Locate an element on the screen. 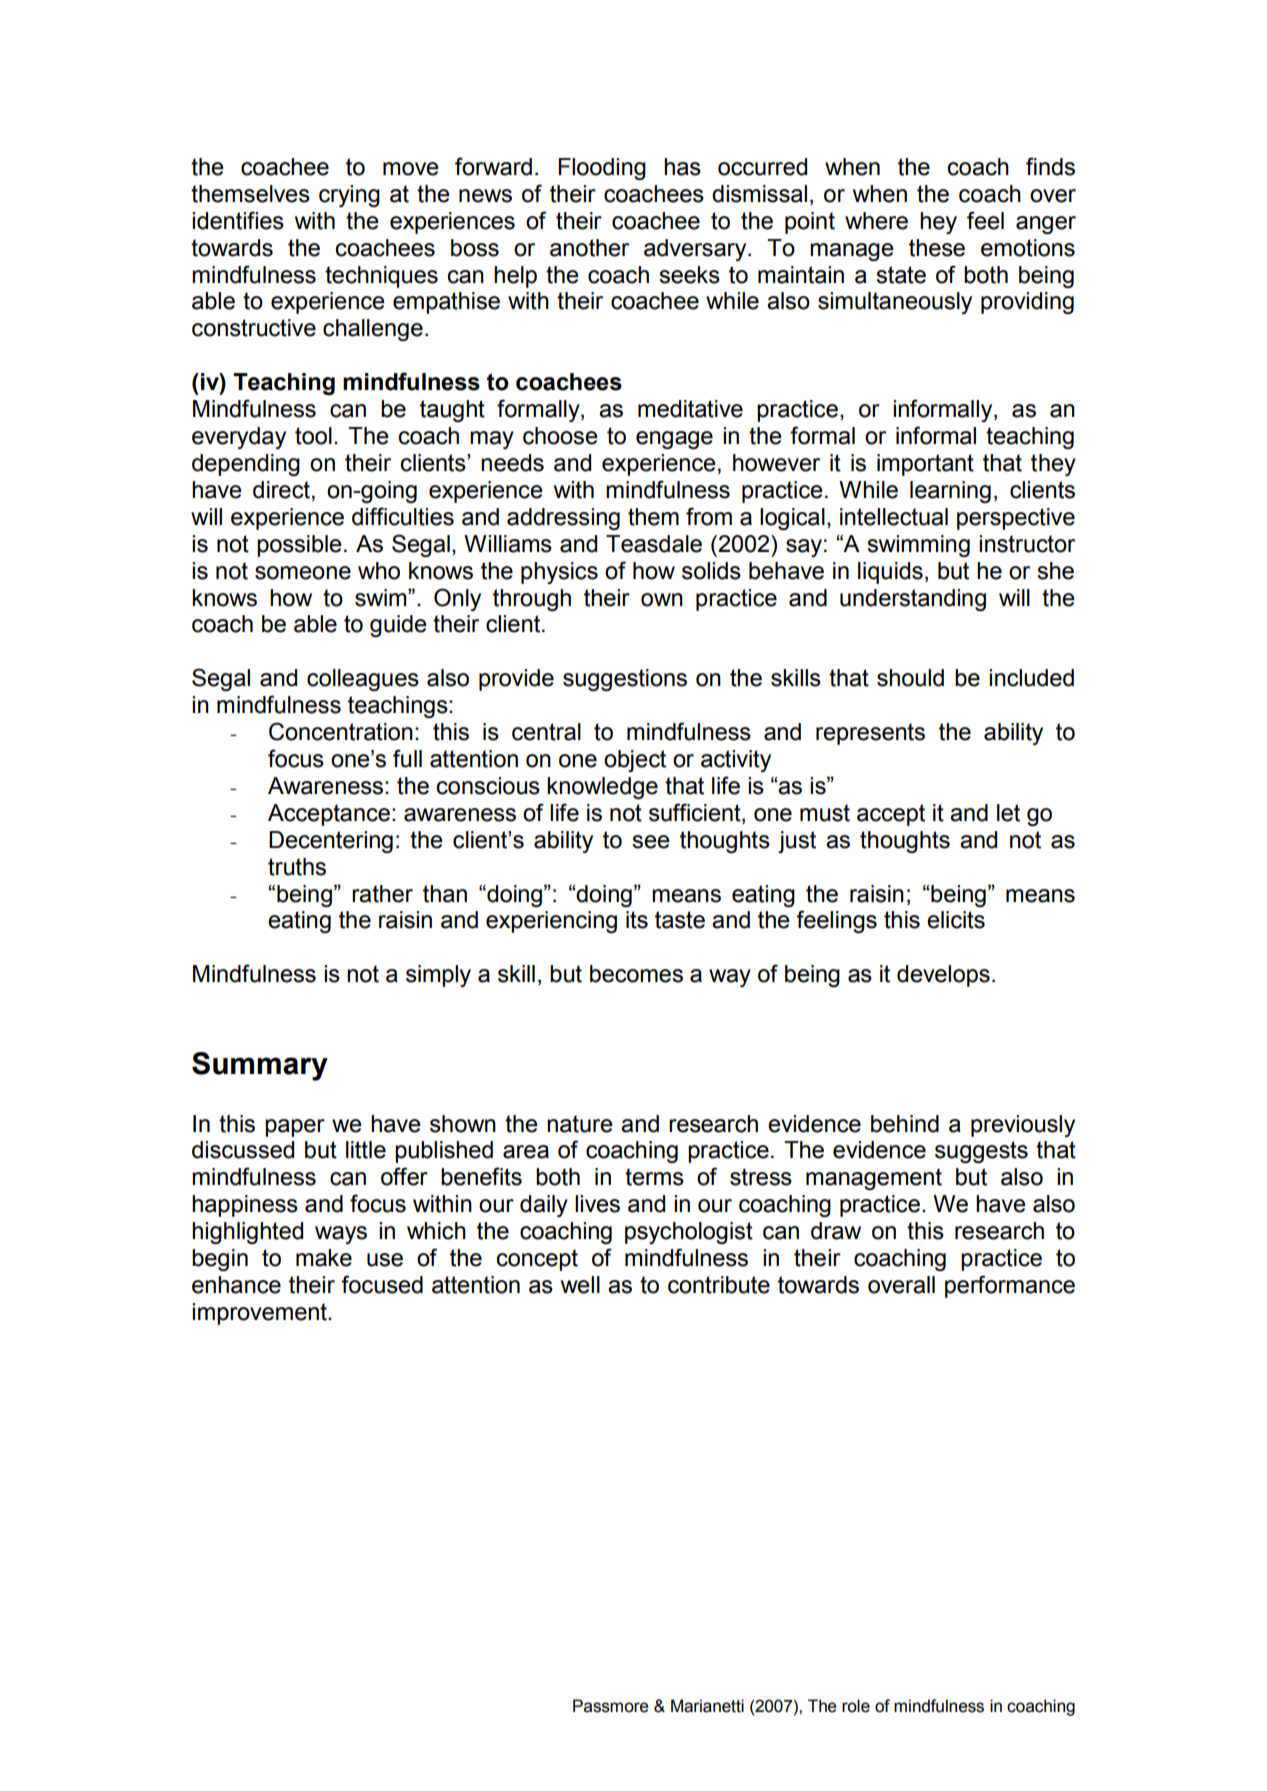 Image resolution: width=1267 pixels, height=1791 pixels. these is located at coordinates (937, 248).
